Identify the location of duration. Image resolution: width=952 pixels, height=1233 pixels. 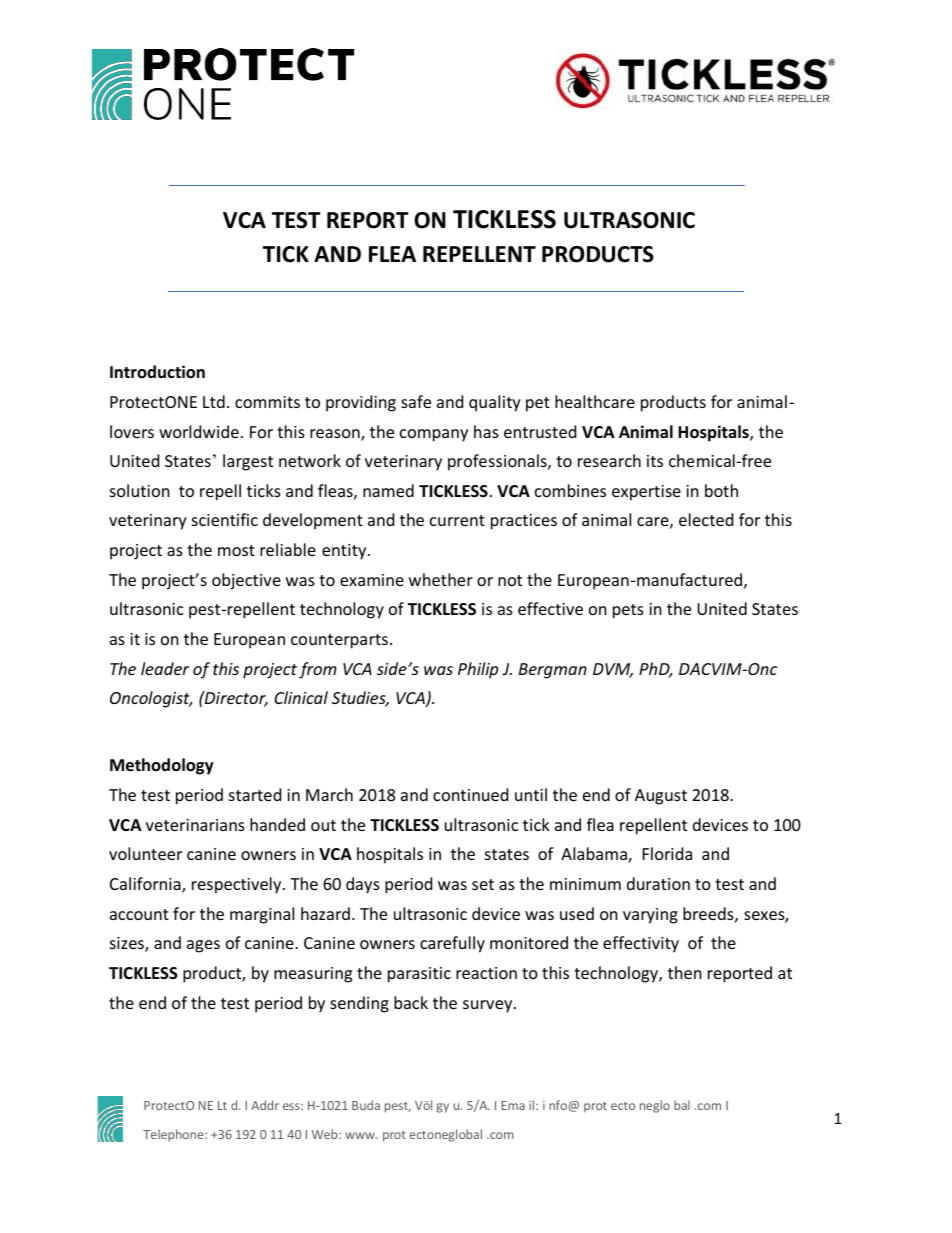
(658, 883).
